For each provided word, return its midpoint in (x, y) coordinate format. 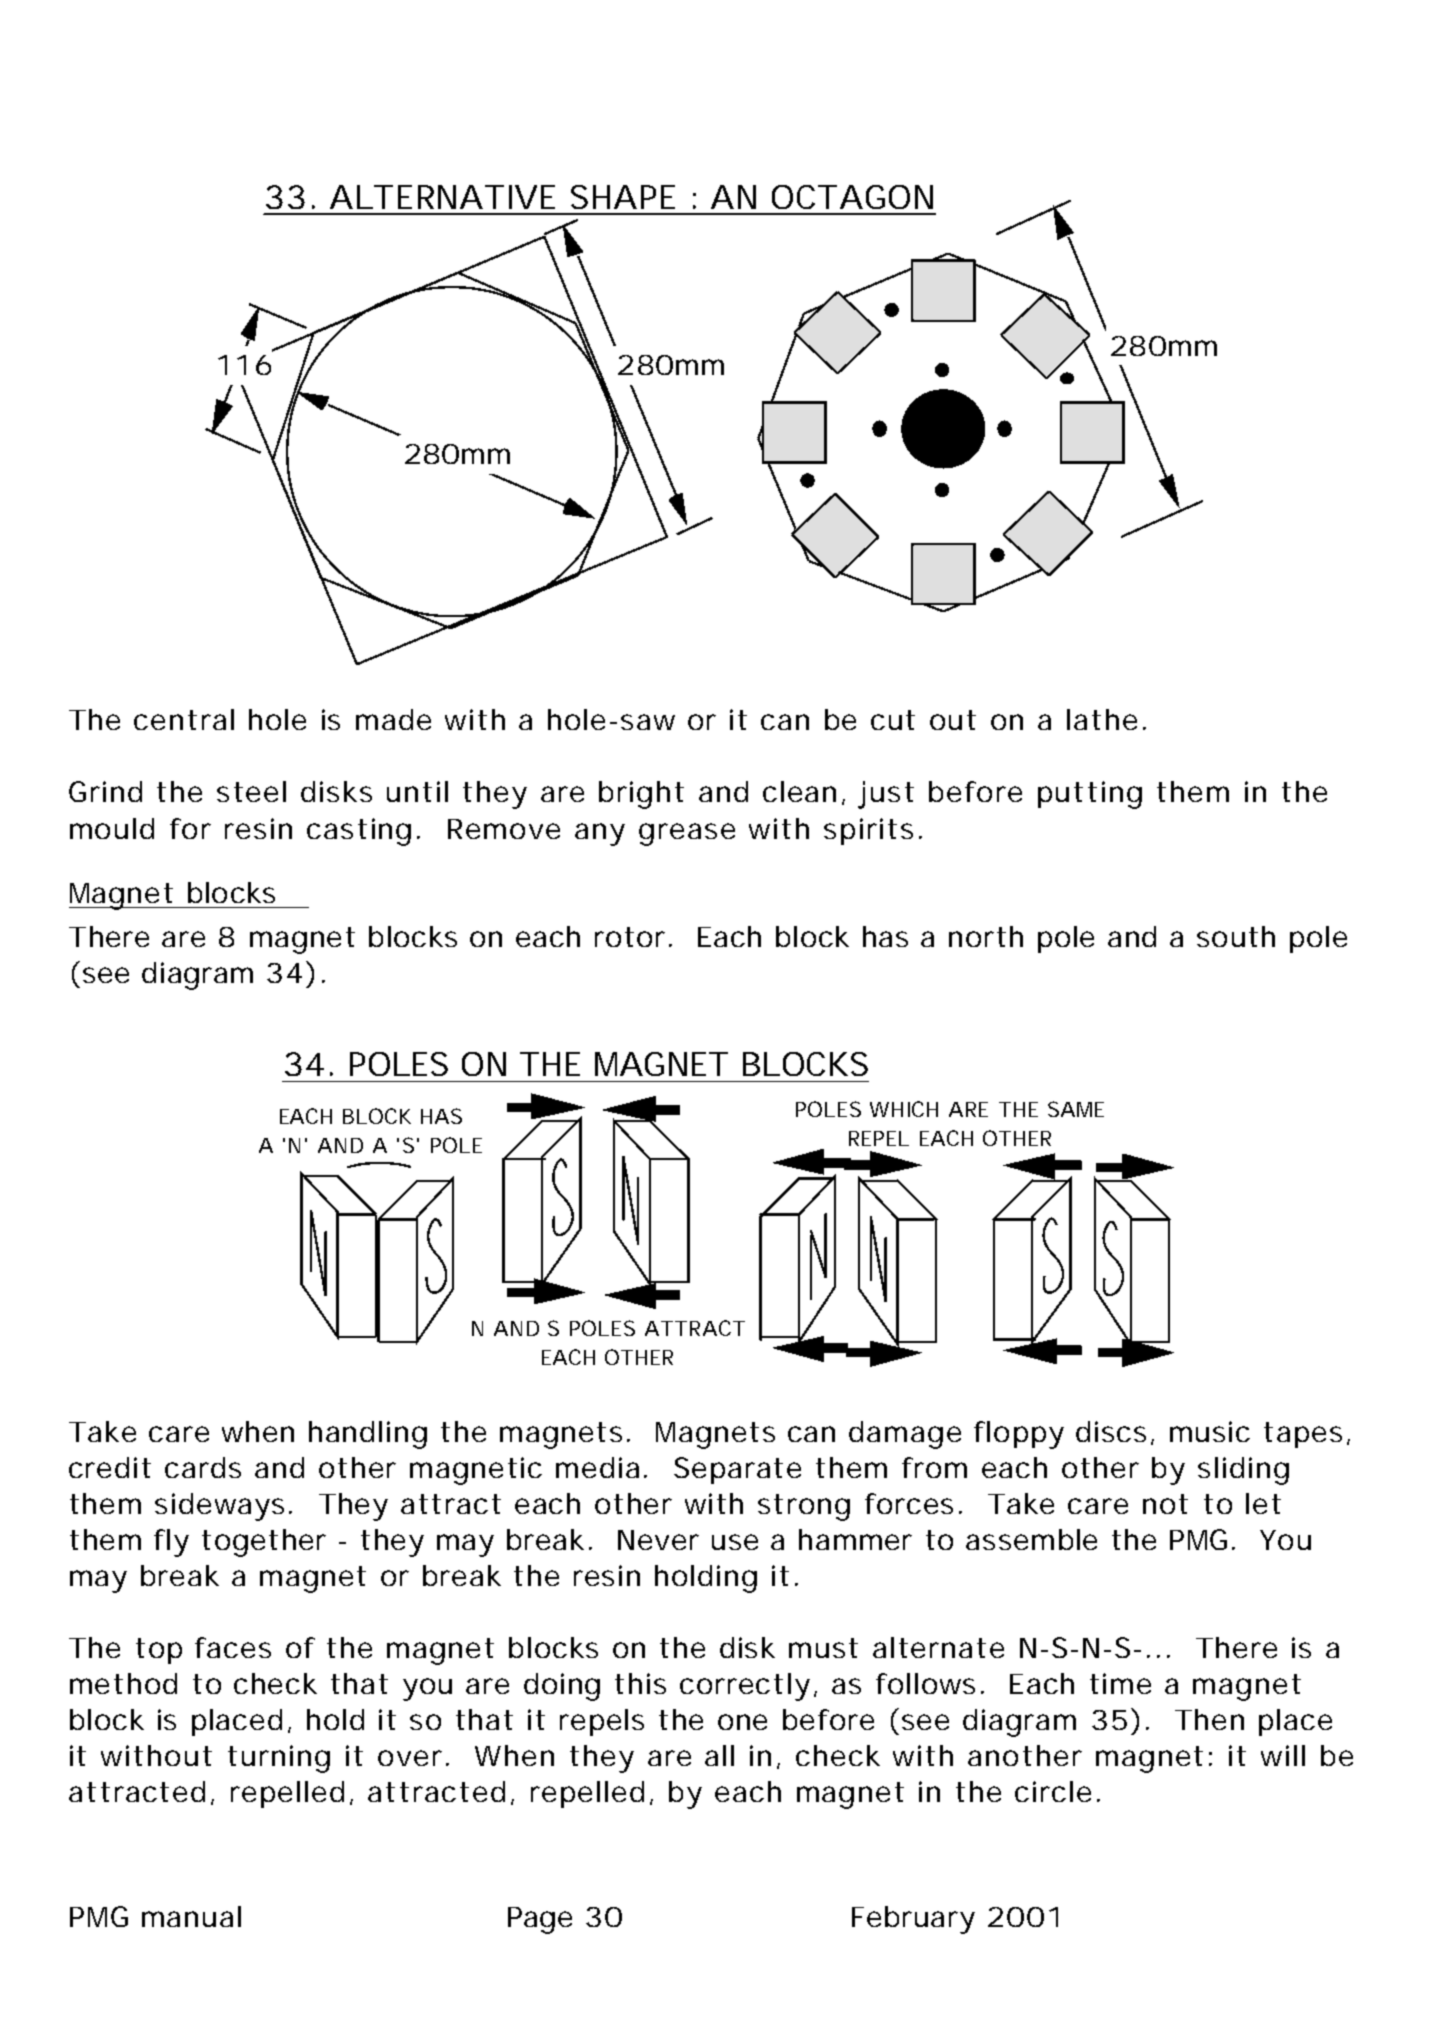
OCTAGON (852, 197)
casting (359, 832)
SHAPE (623, 197)
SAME (1076, 1109)
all (719, 1755)
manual (191, 1916)
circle (1053, 1791)
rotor (630, 937)
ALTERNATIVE (442, 197)
